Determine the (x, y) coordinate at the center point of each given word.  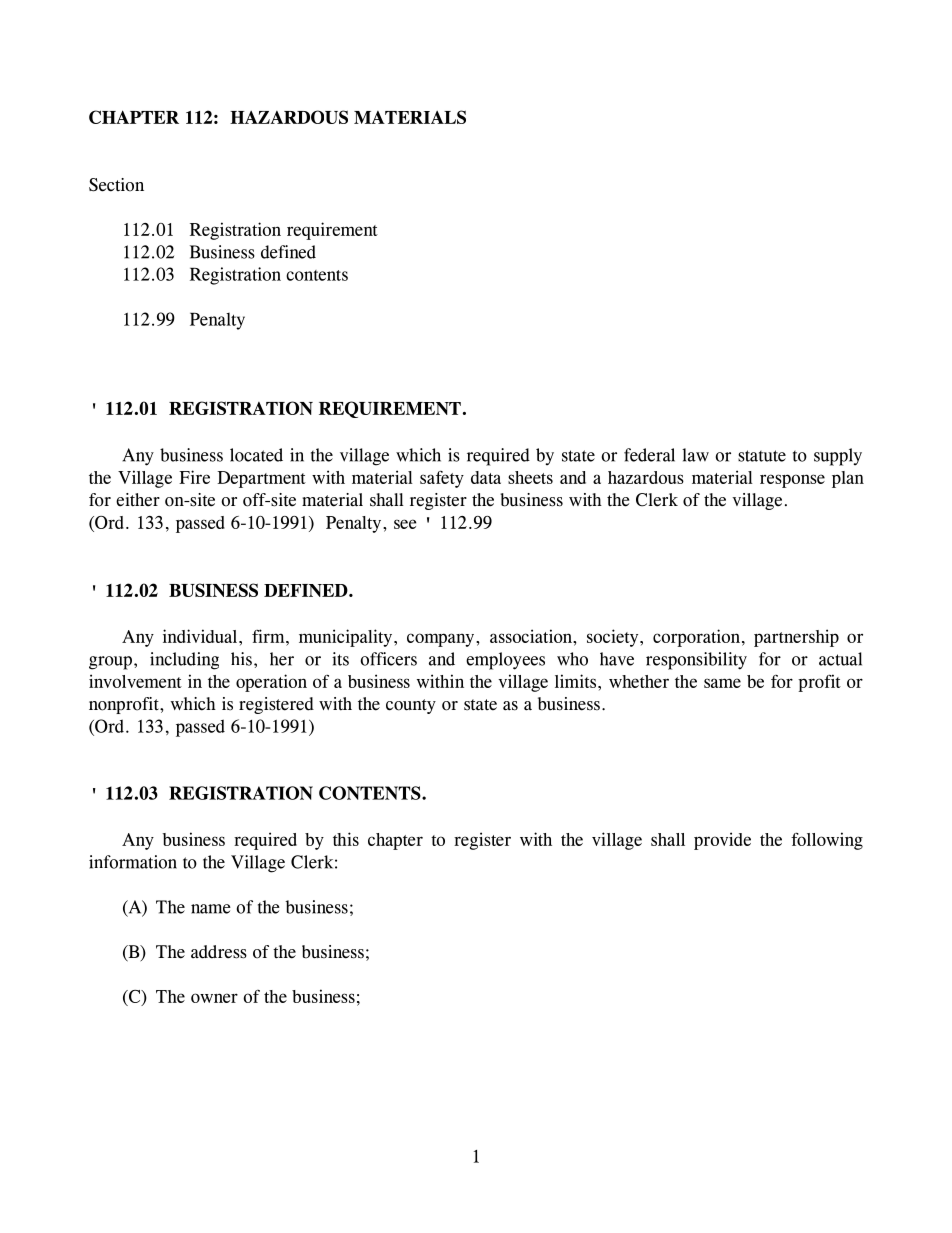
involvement (135, 681)
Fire (194, 477)
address (219, 952)
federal (649, 455)
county (411, 706)
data (486, 477)
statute (762, 456)
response (792, 481)
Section (116, 185)
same (722, 683)
